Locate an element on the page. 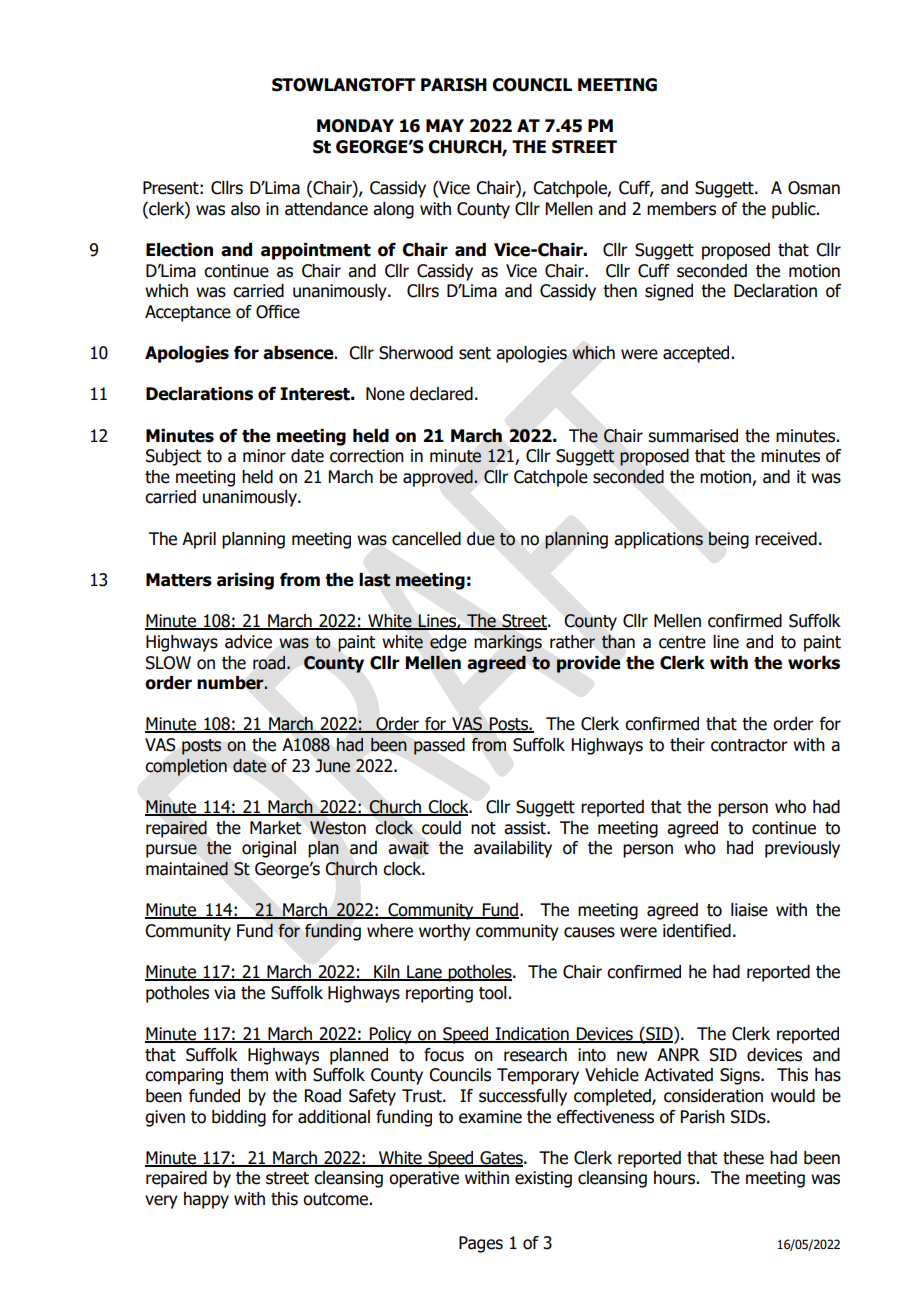 The width and height of the page is (924, 1308). Osman is located at coordinates (814, 188).
